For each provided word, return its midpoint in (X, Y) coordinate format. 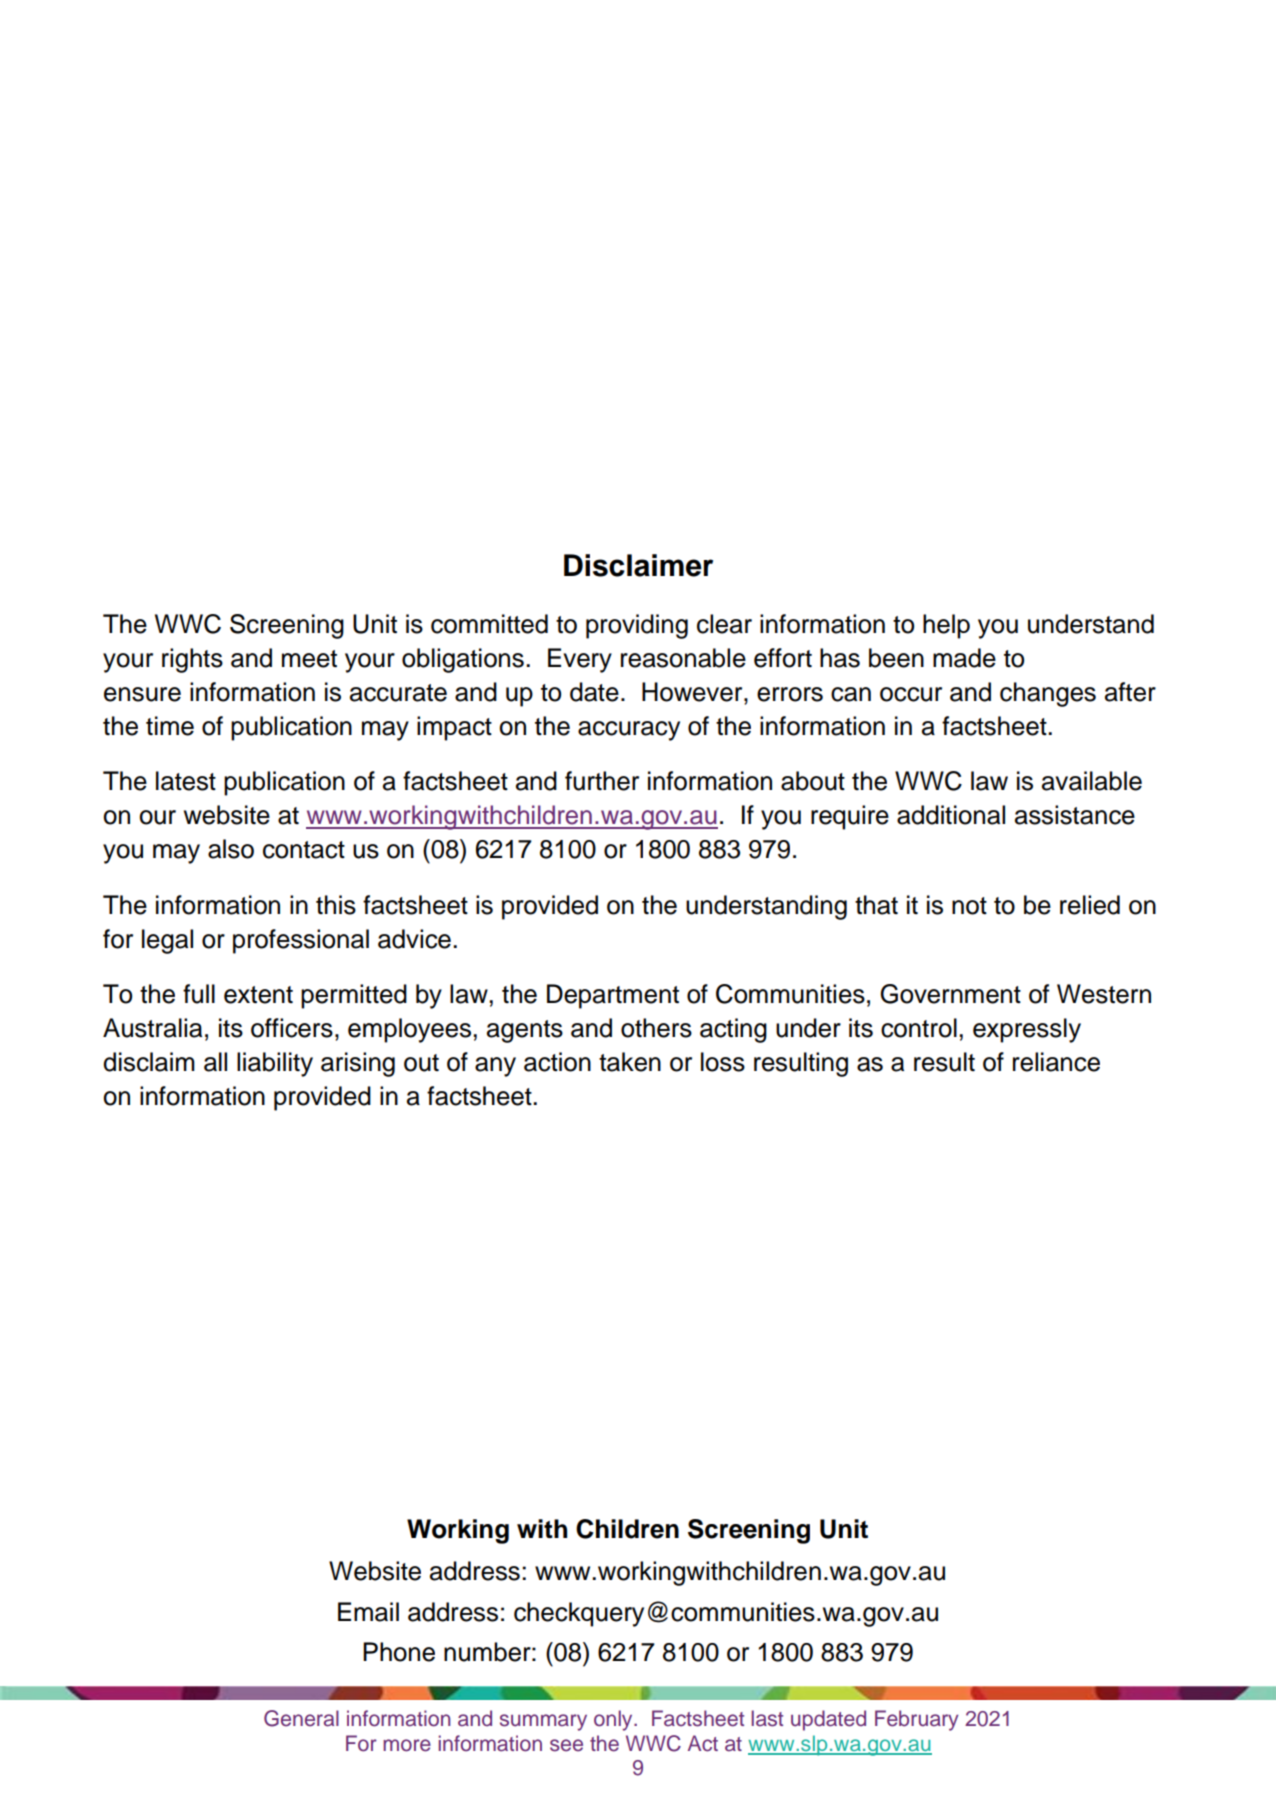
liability (275, 1064)
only (614, 1720)
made (964, 658)
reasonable (683, 658)
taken (630, 1062)
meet (309, 659)
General (301, 1718)
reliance (1056, 1062)
